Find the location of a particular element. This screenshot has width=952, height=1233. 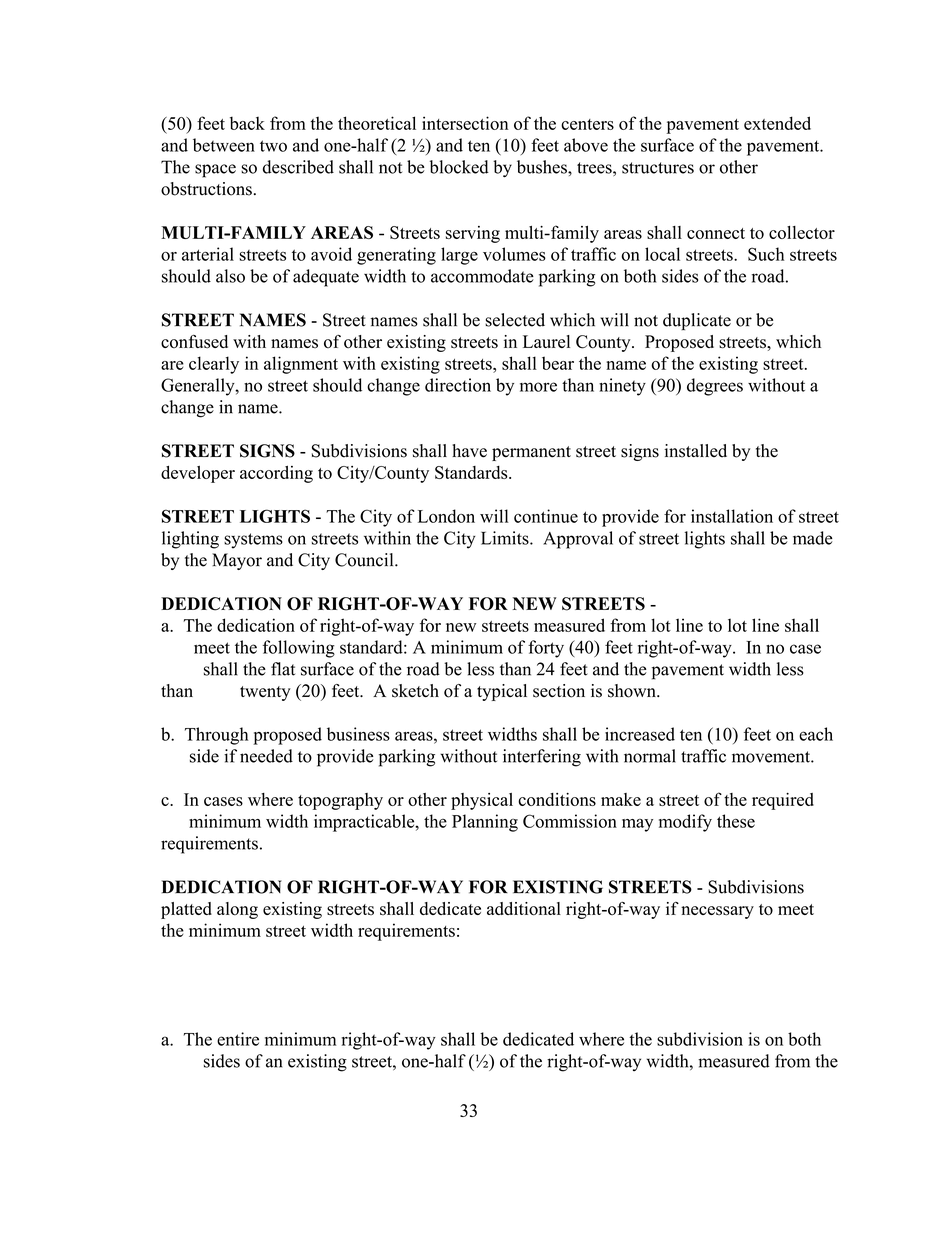

twenty is located at coordinates (265, 693).
